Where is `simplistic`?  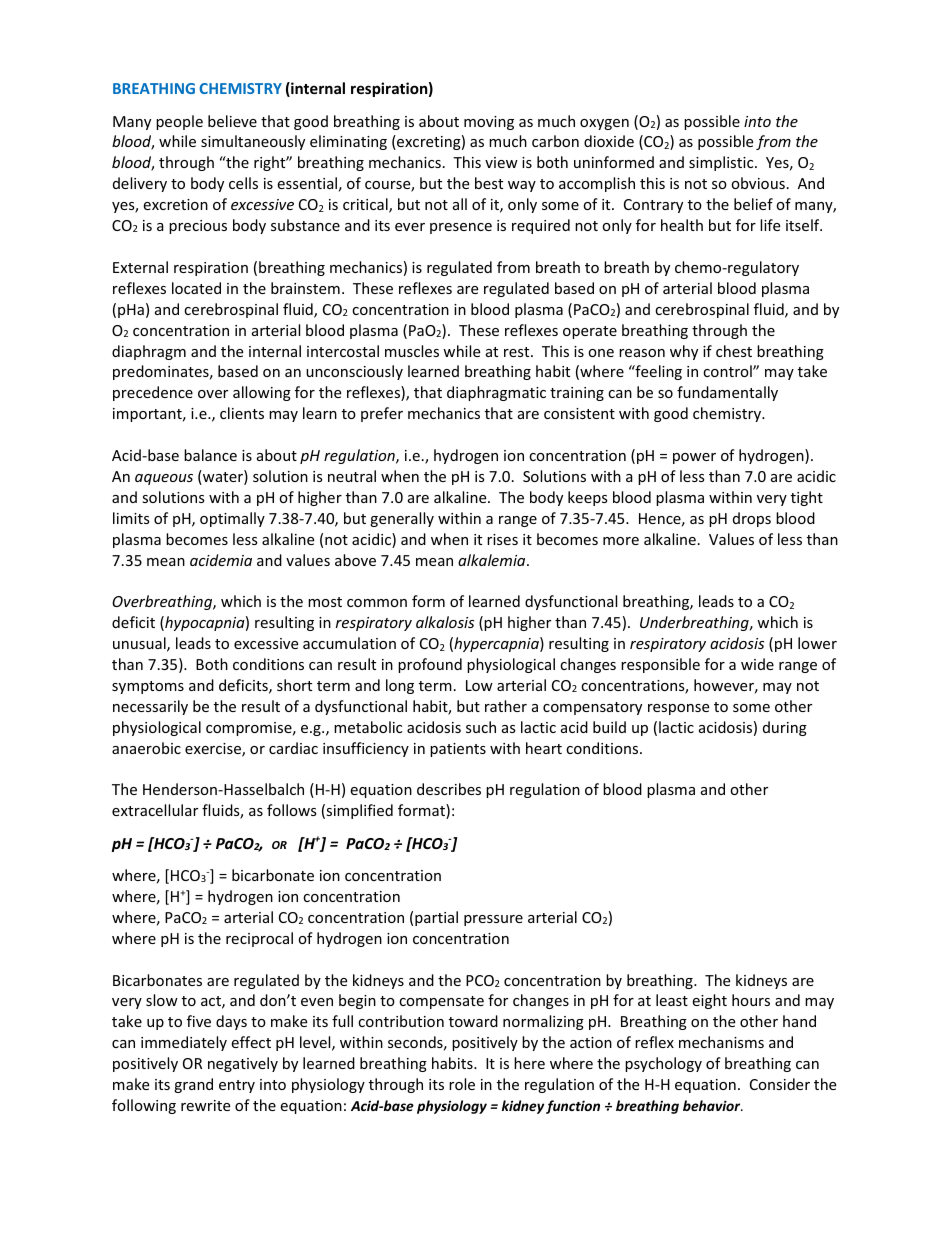
simplistic is located at coordinates (722, 163).
